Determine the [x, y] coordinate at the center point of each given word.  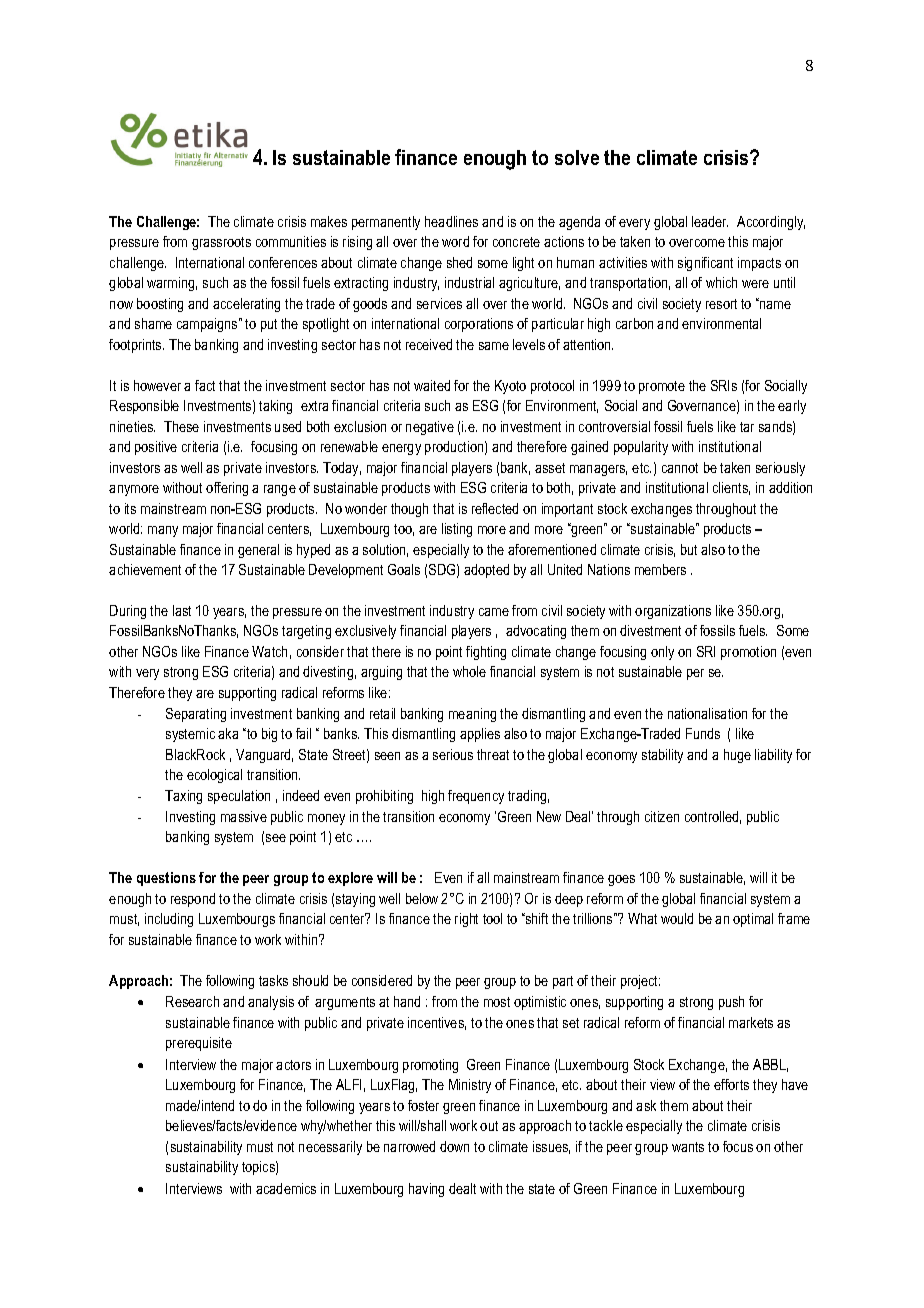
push [731, 1003]
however [157, 385]
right [466, 920]
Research [192, 1001]
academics [286, 1188]
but [689, 549]
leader [710, 221]
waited [432, 385]
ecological [214, 776]
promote [662, 387]
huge [737, 756]
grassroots [221, 243]
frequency [476, 797]
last [182, 610]
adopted [486, 571]
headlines [451, 221]
